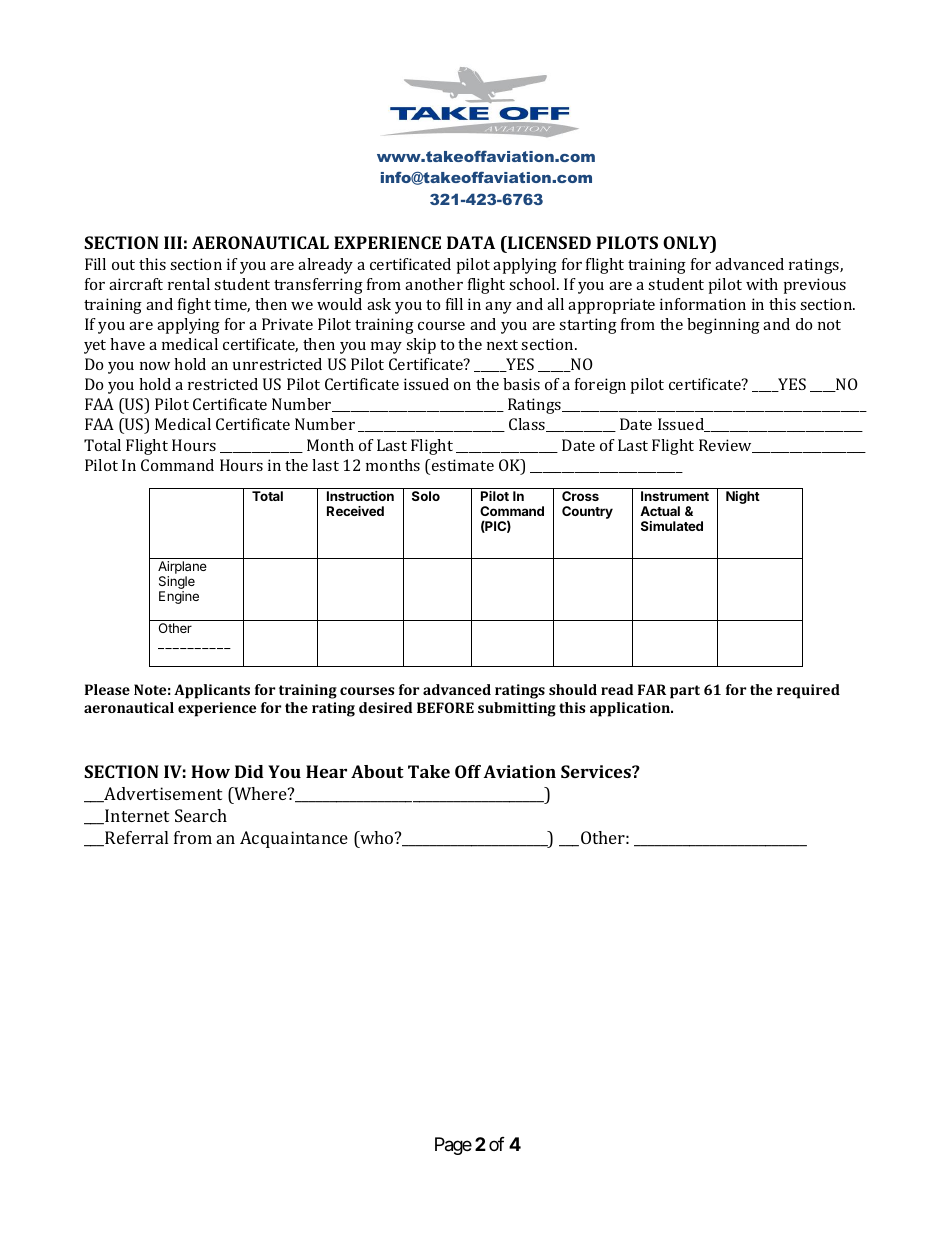  What do you see at coordinates (471, 242) in the screenshot?
I see `DATA` at bounding box center [471, 242].
